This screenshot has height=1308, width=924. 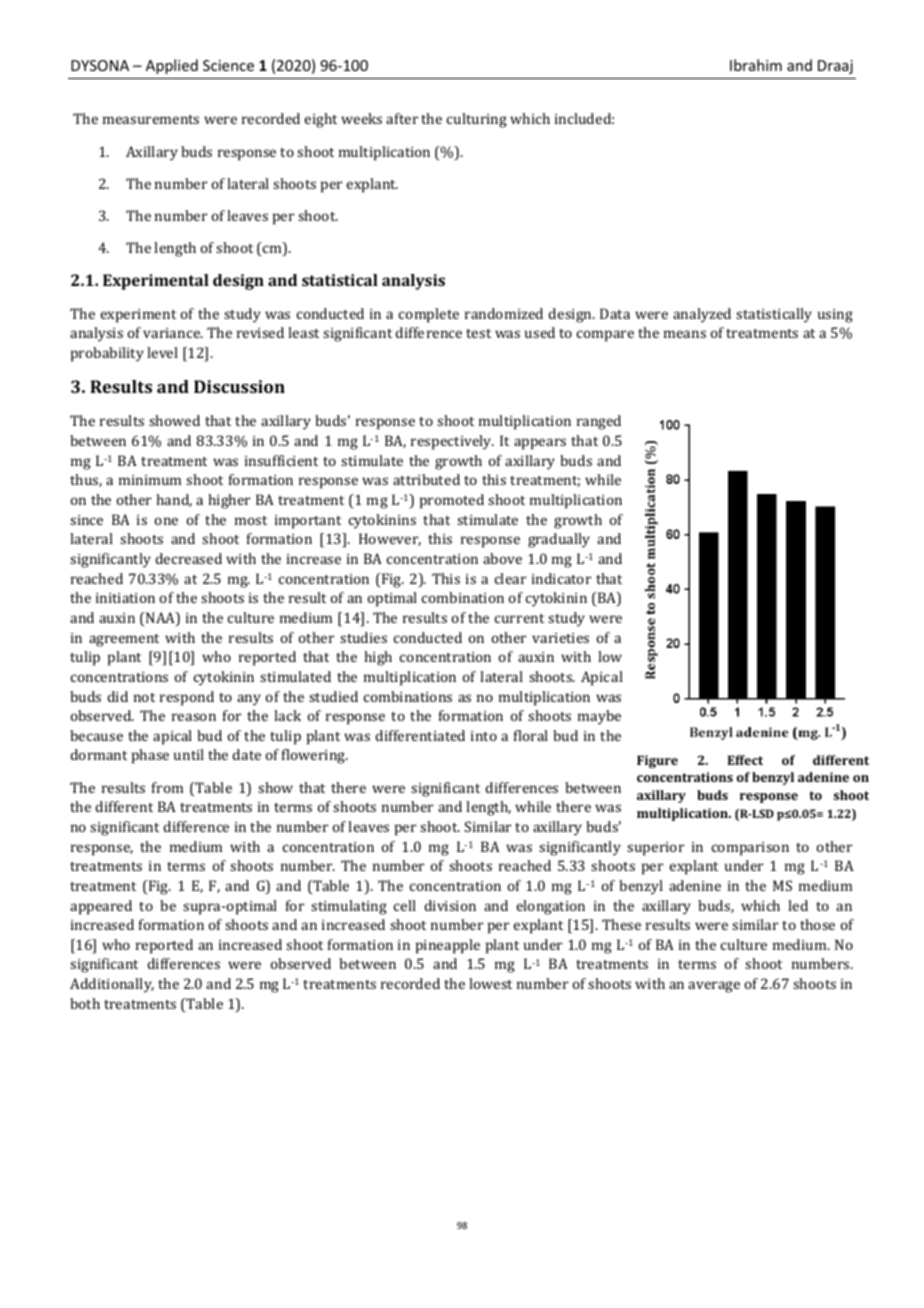 I want to click on means, so click(x=685, y=334).
